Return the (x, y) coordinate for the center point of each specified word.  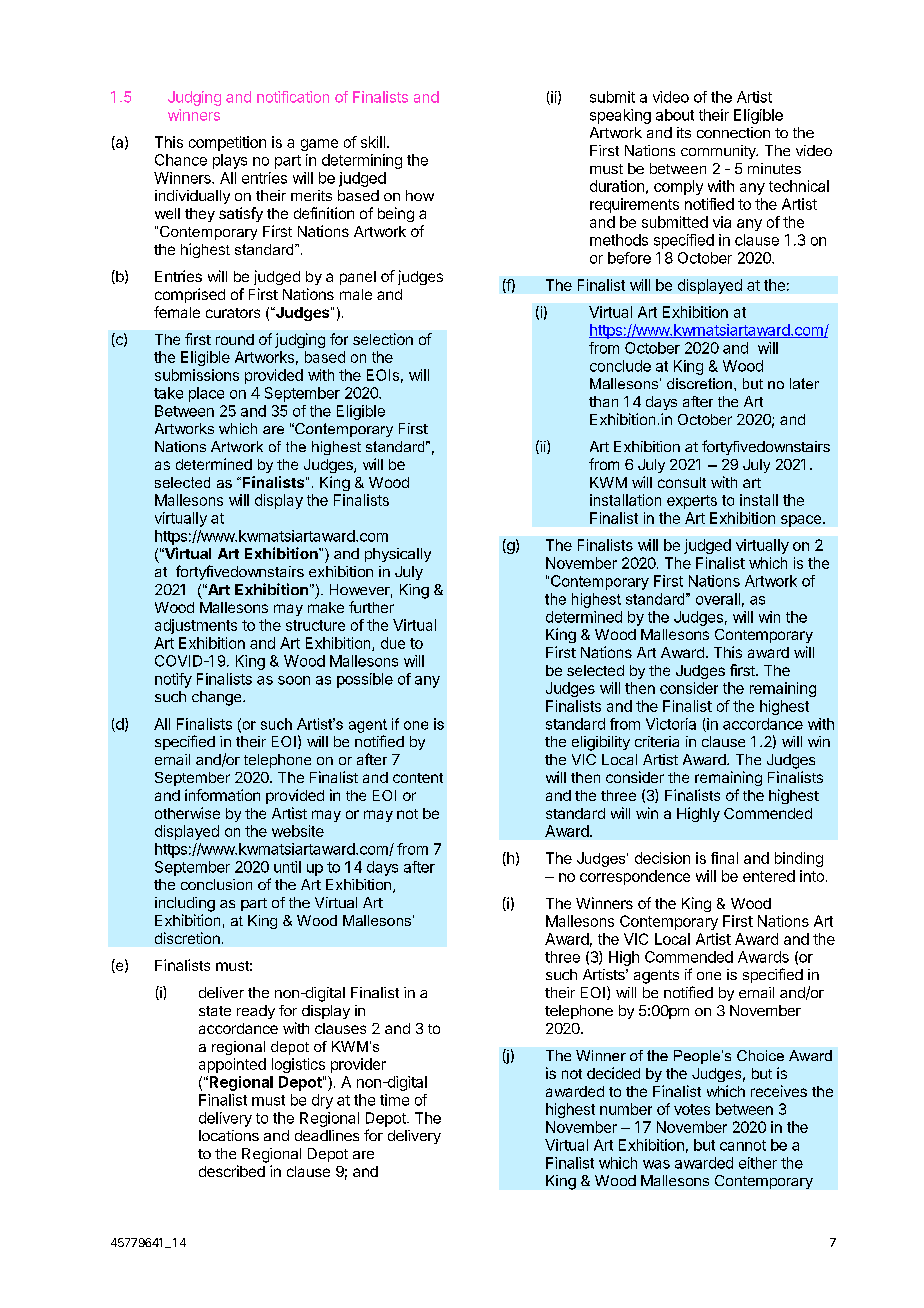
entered (769, 876)
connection (733, 132)
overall (718, 599)
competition (227, 143)
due (393, 643)
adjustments (196, 626)
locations (229, 1135)
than (603, 401)
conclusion (216, 884)
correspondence (635, 877)
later (804, 383)
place (206, 394)
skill (373, 142)
